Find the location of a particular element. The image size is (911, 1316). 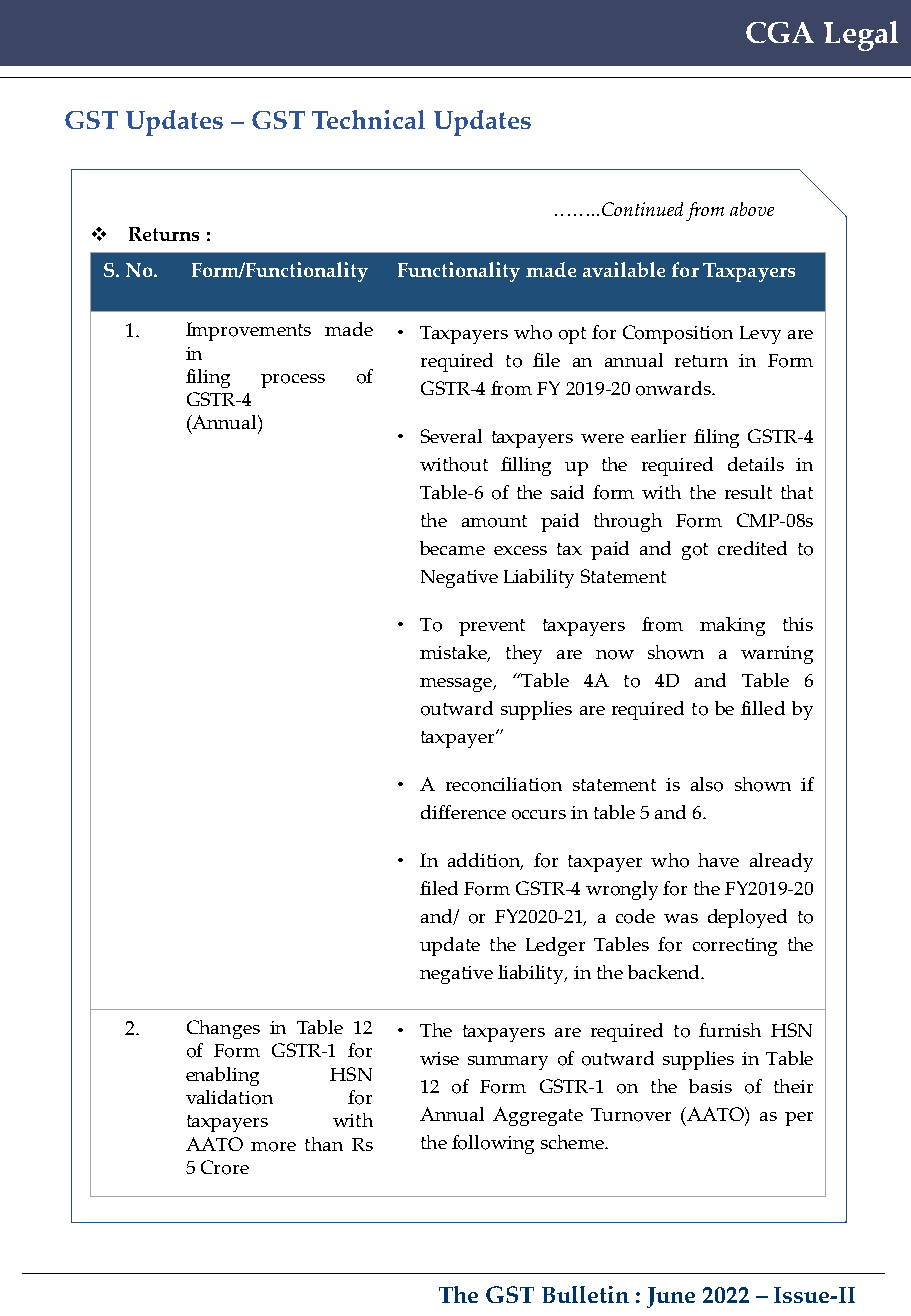

Levy is located at coordinates (760, 335).
